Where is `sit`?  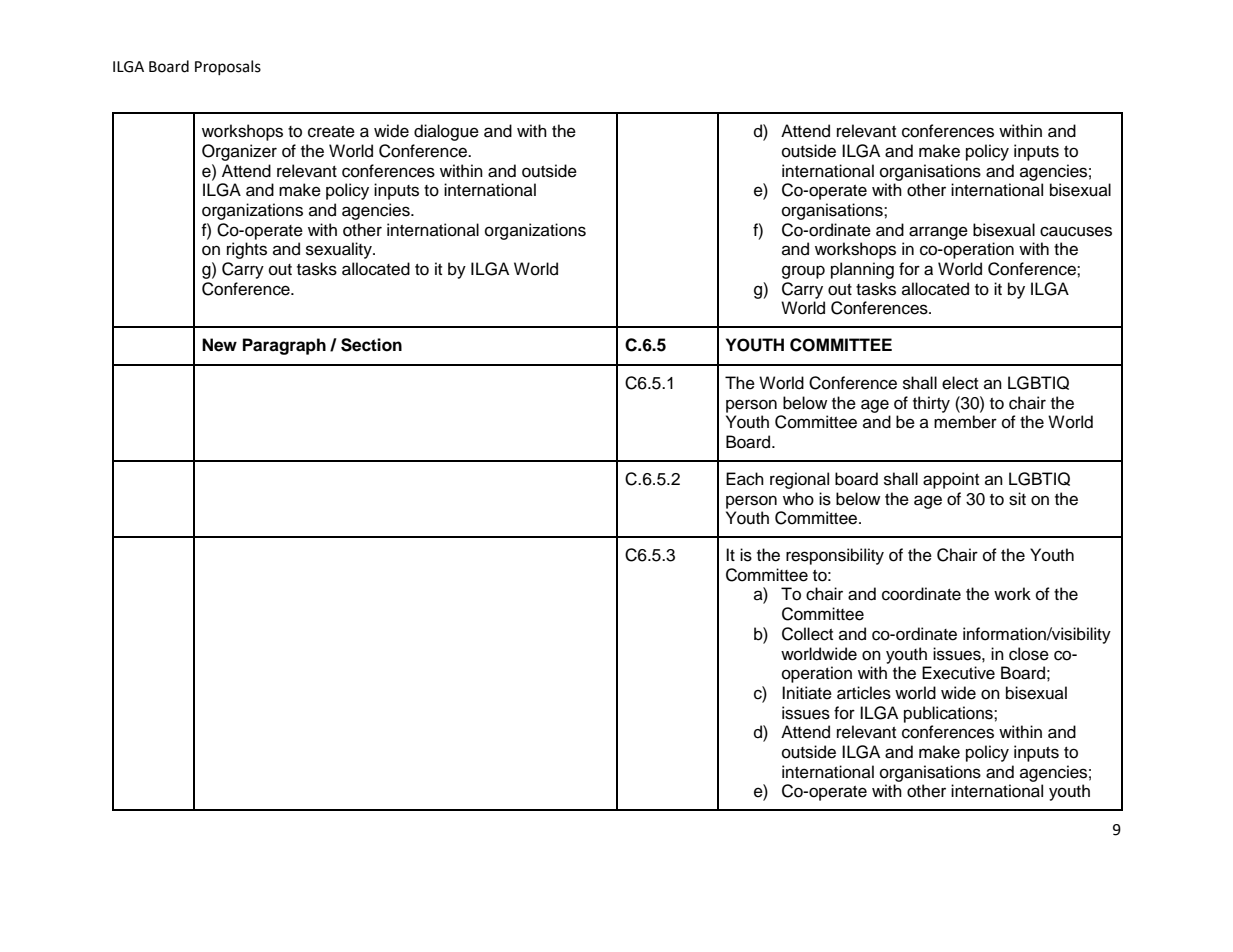 sit is located at coordinates (1017, 499).
